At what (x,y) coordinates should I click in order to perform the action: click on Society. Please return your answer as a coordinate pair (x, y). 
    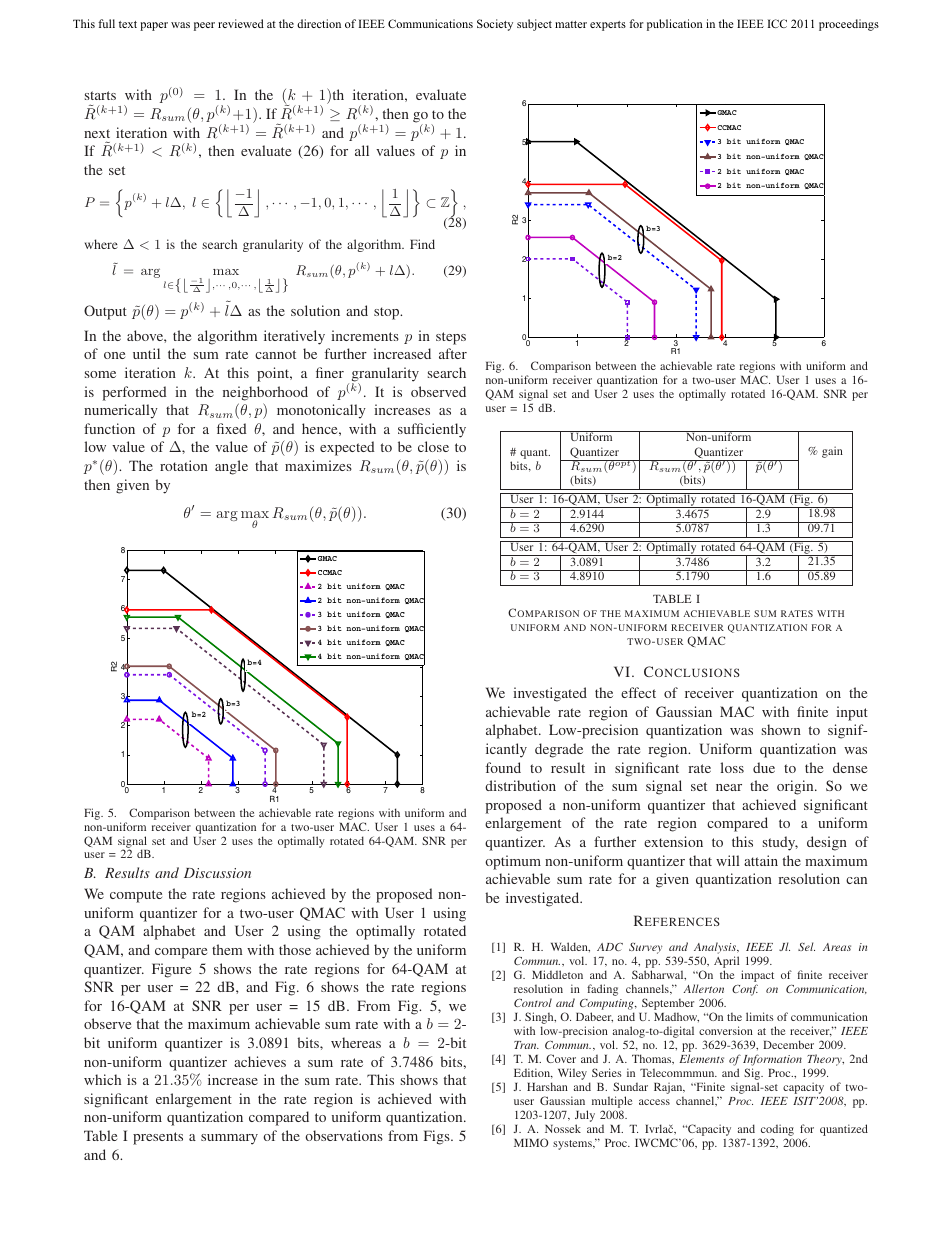
    Looking at the image, I should click on (495, 25).
